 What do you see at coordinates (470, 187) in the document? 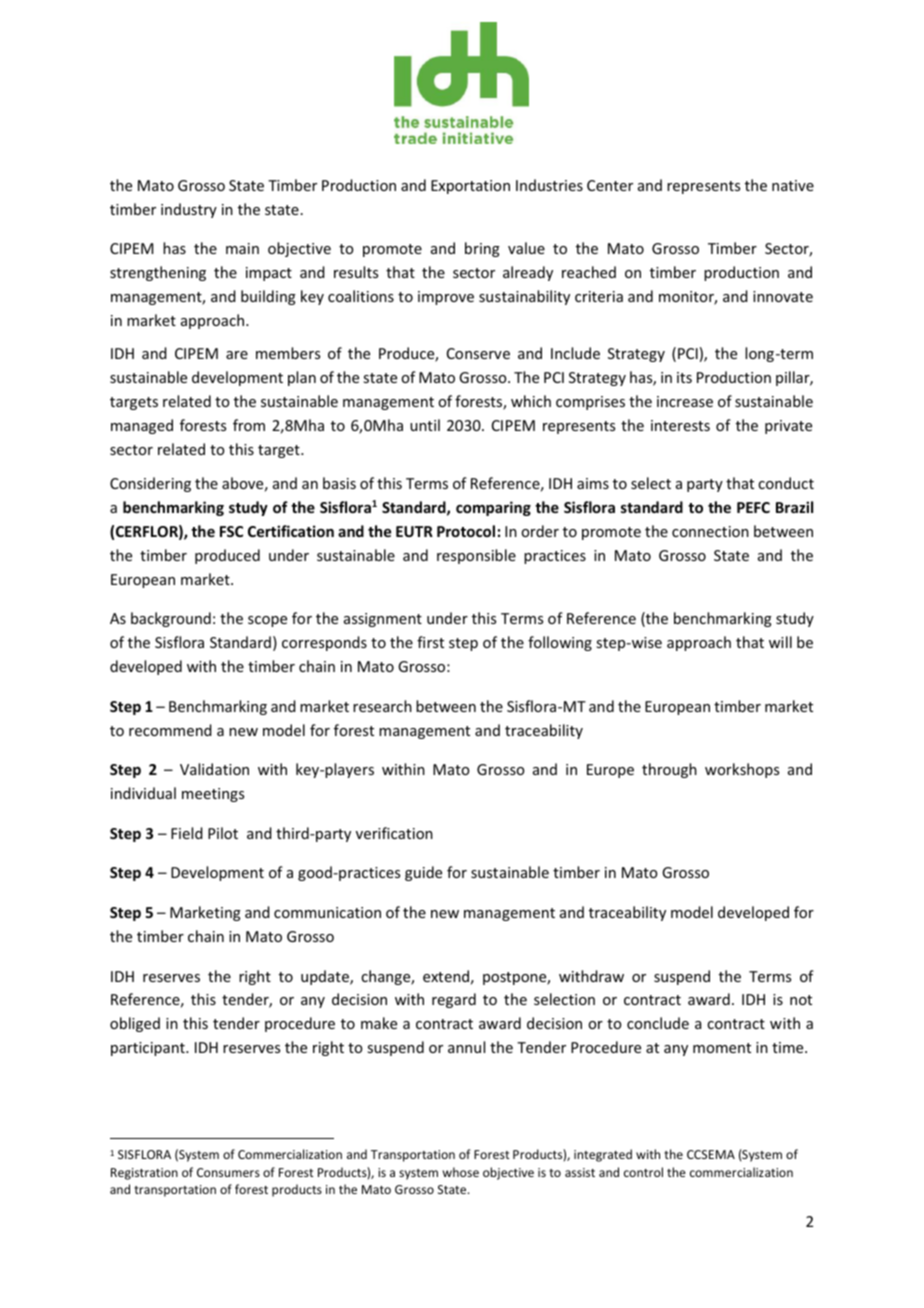
I see `Exportation` at bounding box center [470, 187].
